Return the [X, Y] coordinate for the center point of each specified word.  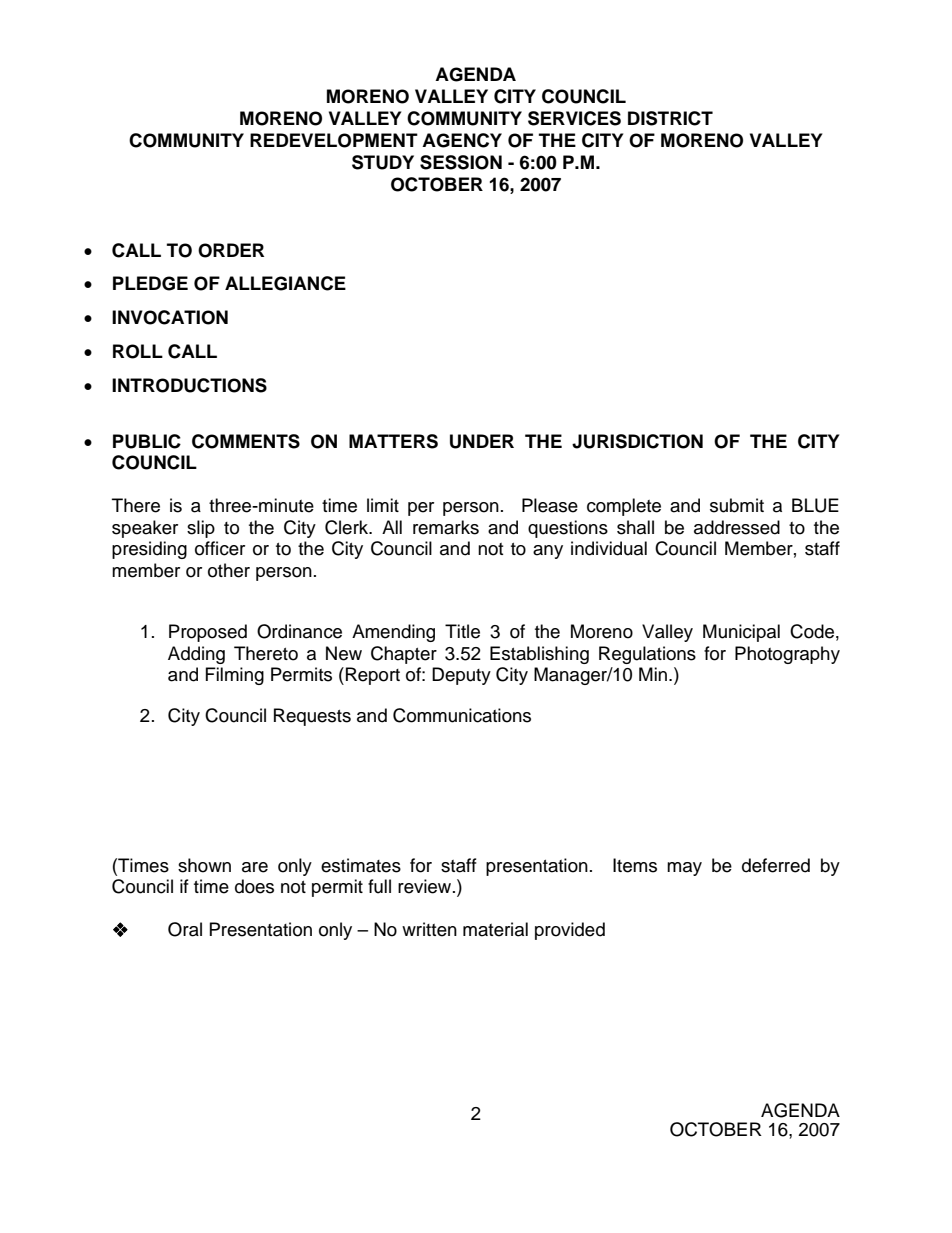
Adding [196, 655]
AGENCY [462, 140]
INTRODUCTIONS [189, 385]
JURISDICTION [637, 441]
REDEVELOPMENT [334, 140]
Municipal [741, 633]
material [495, 929]
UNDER [482, 441]
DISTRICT [670, 118]
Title [462, 631]
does [254, 886]
